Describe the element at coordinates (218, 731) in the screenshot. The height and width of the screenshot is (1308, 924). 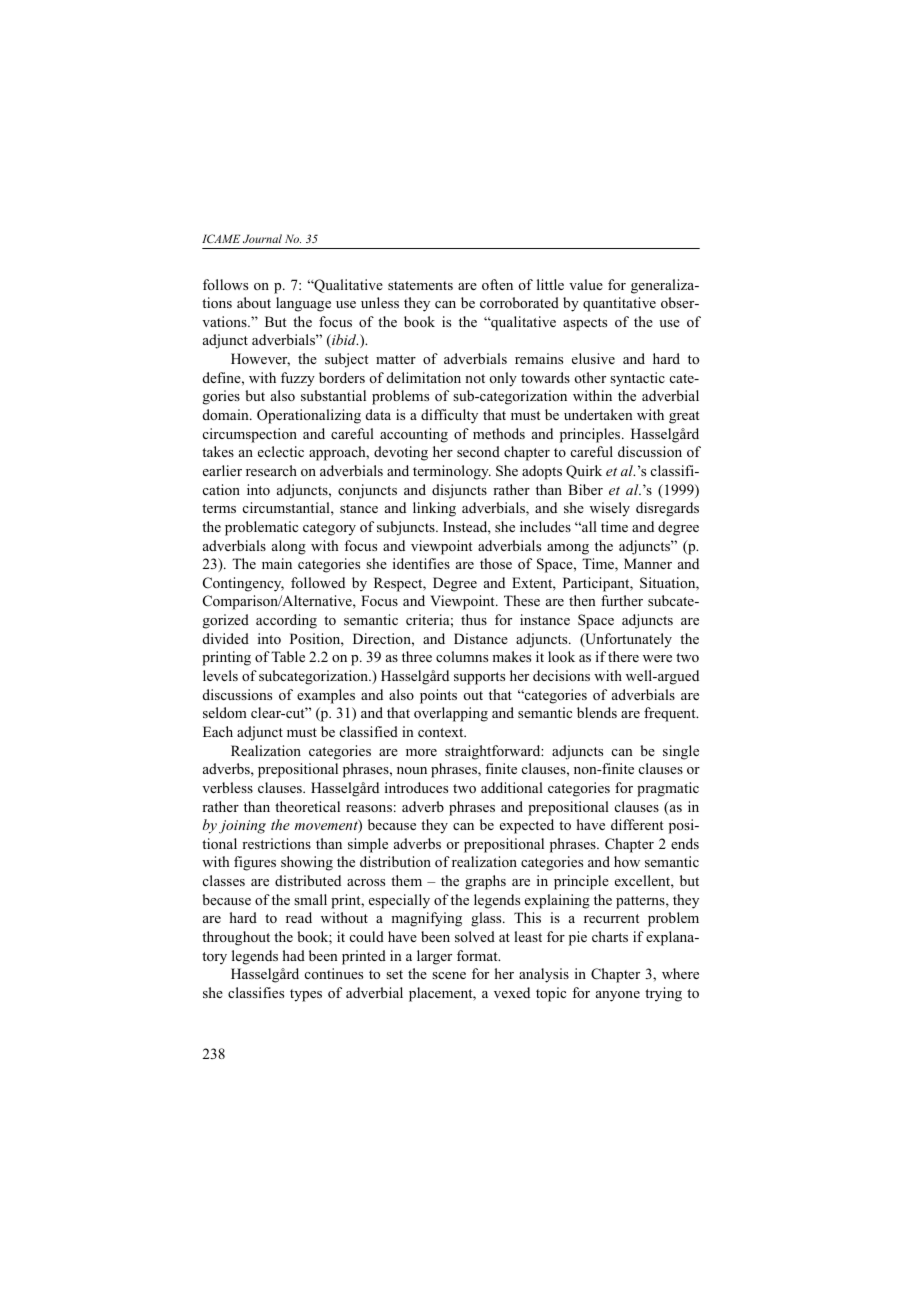
I see `Each` at that location.
